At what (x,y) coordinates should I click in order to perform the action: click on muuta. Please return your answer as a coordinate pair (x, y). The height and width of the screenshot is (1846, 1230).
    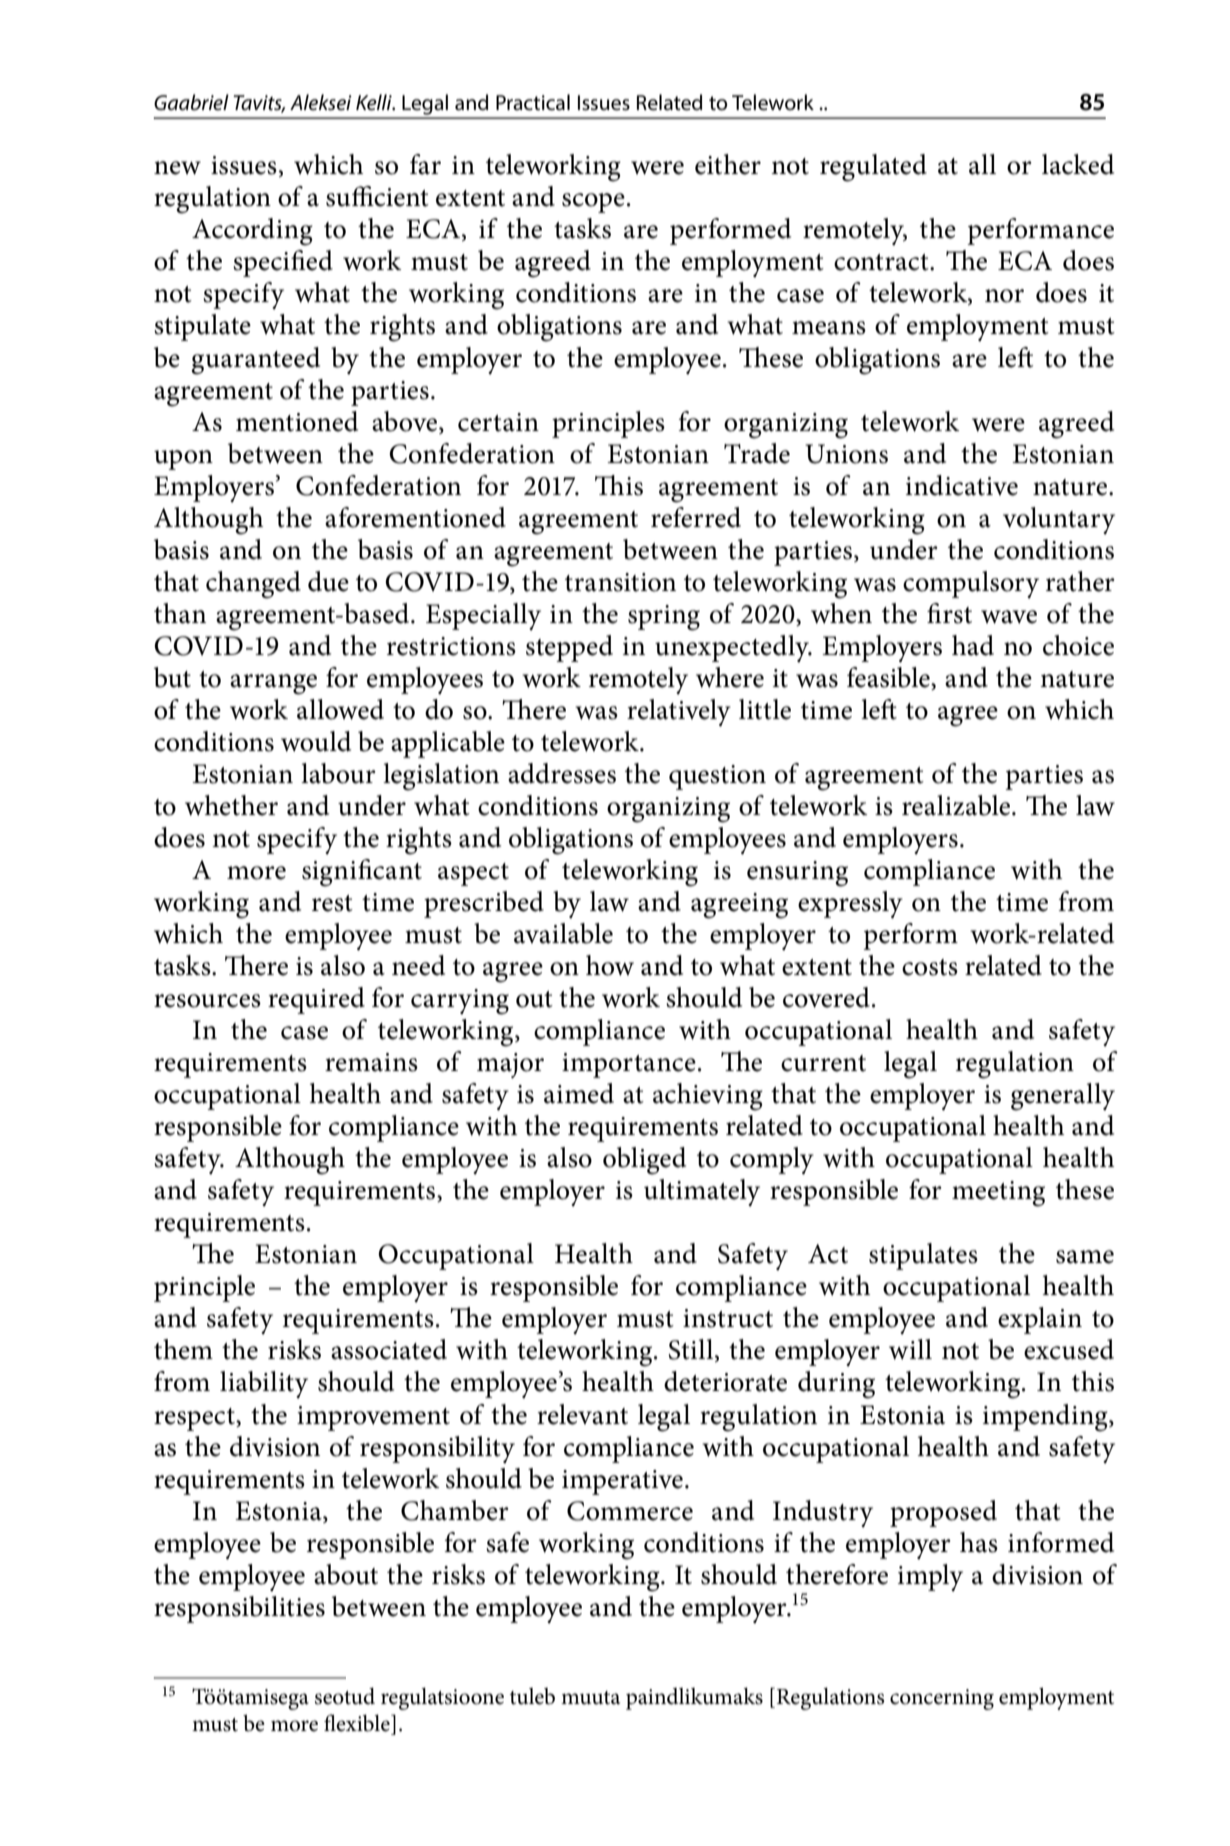
    Looking at the image, I should click on (590, 1698).
